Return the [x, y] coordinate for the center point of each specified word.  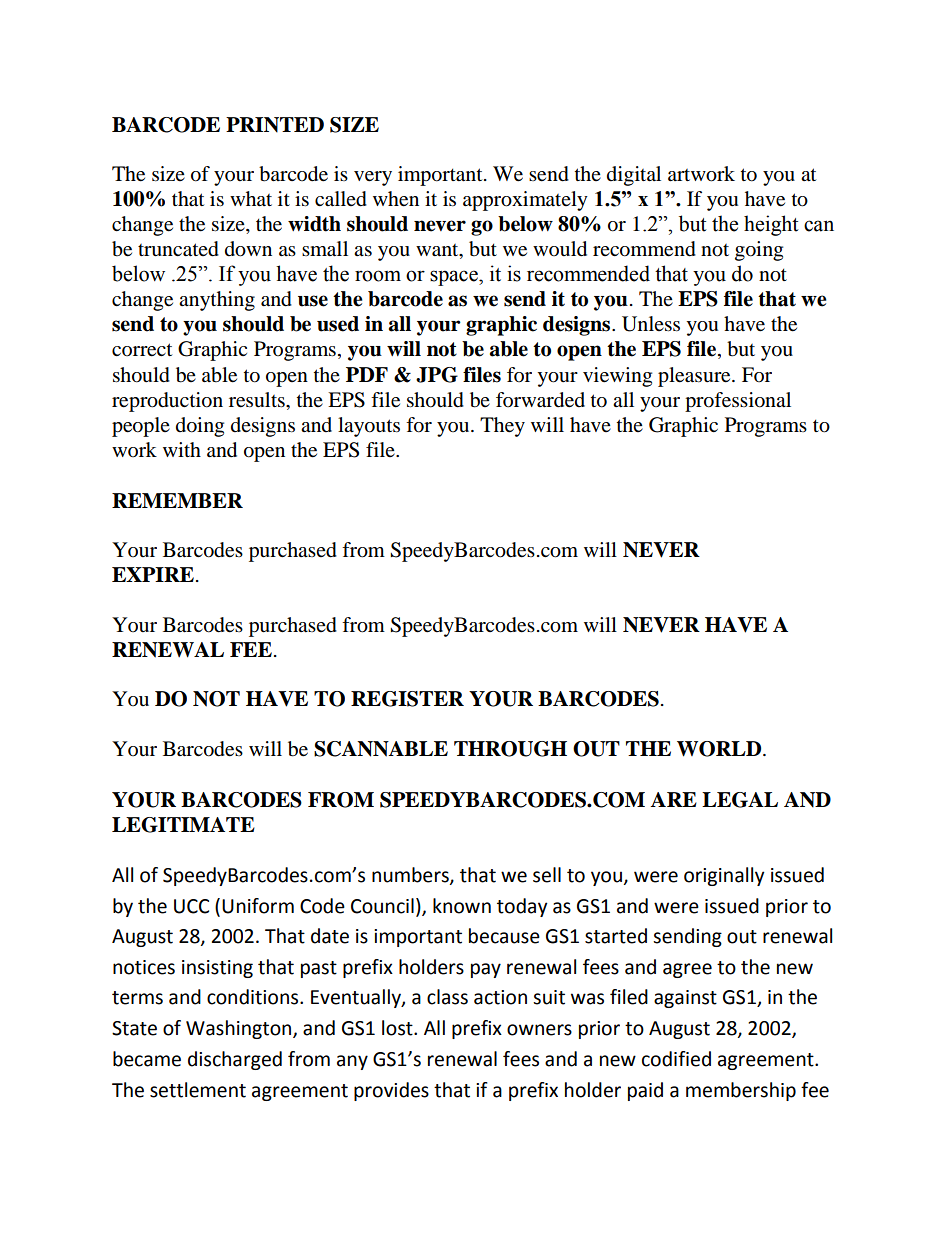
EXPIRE [153, 574]
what [251, 198]
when [396, 199]
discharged [235, 1060]
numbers [411, 876]
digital [634, 176]
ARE [674, 799]
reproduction [167, 402]
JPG [437, 375]
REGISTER [407, 699]
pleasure [695, 377]
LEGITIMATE [183, 825]
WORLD [720, 749]
